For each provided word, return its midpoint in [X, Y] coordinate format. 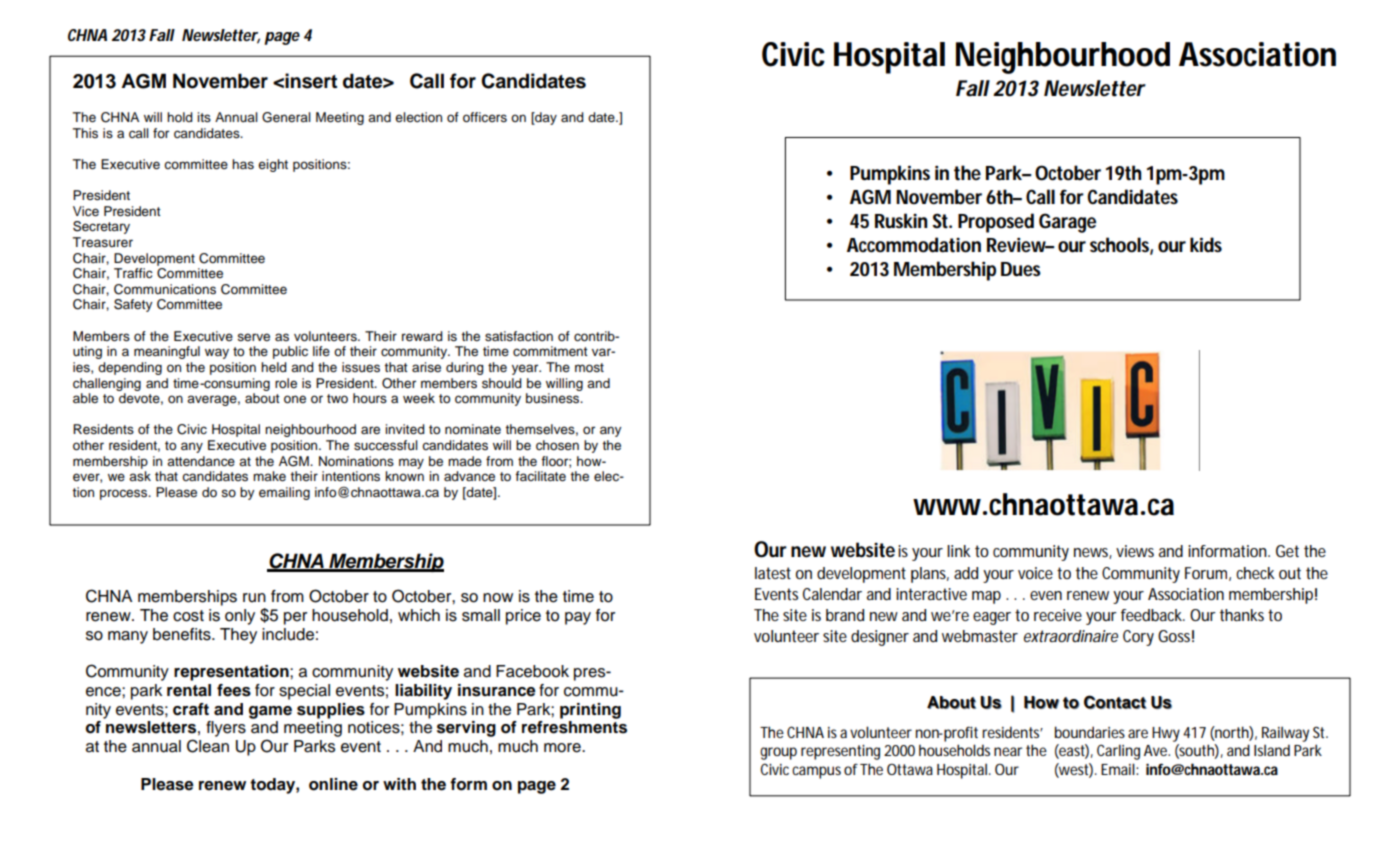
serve [254, 337]
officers [485, 117]
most [589, 368]
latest [773, 573]
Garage [1067, 223]
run [254, 598]
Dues [1021, 269]
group [778, 753]
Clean [208, 746]
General [286, 117]
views [1135, 551]
